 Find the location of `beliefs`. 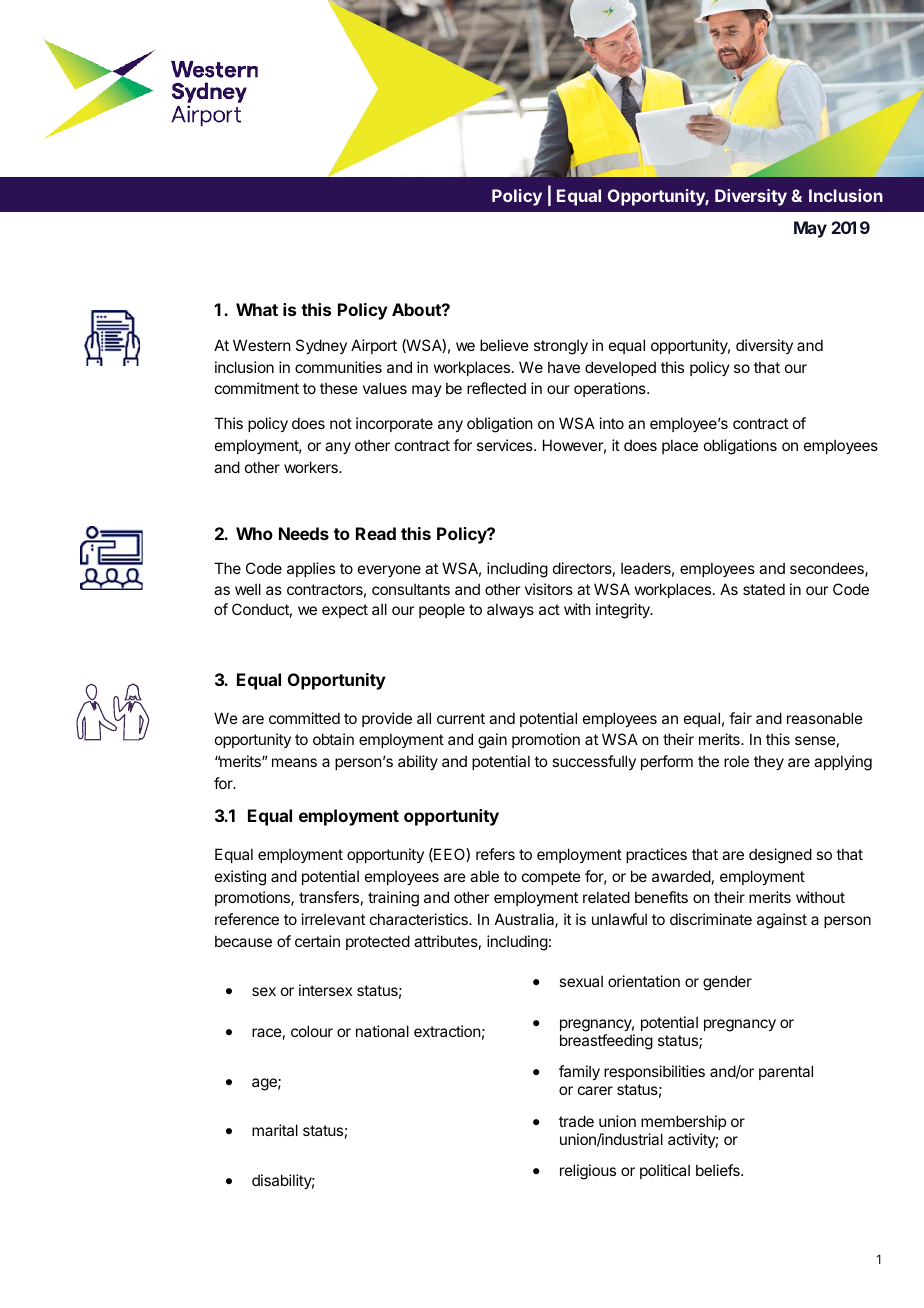

beliefs is located at coordinates (719, 1170).
